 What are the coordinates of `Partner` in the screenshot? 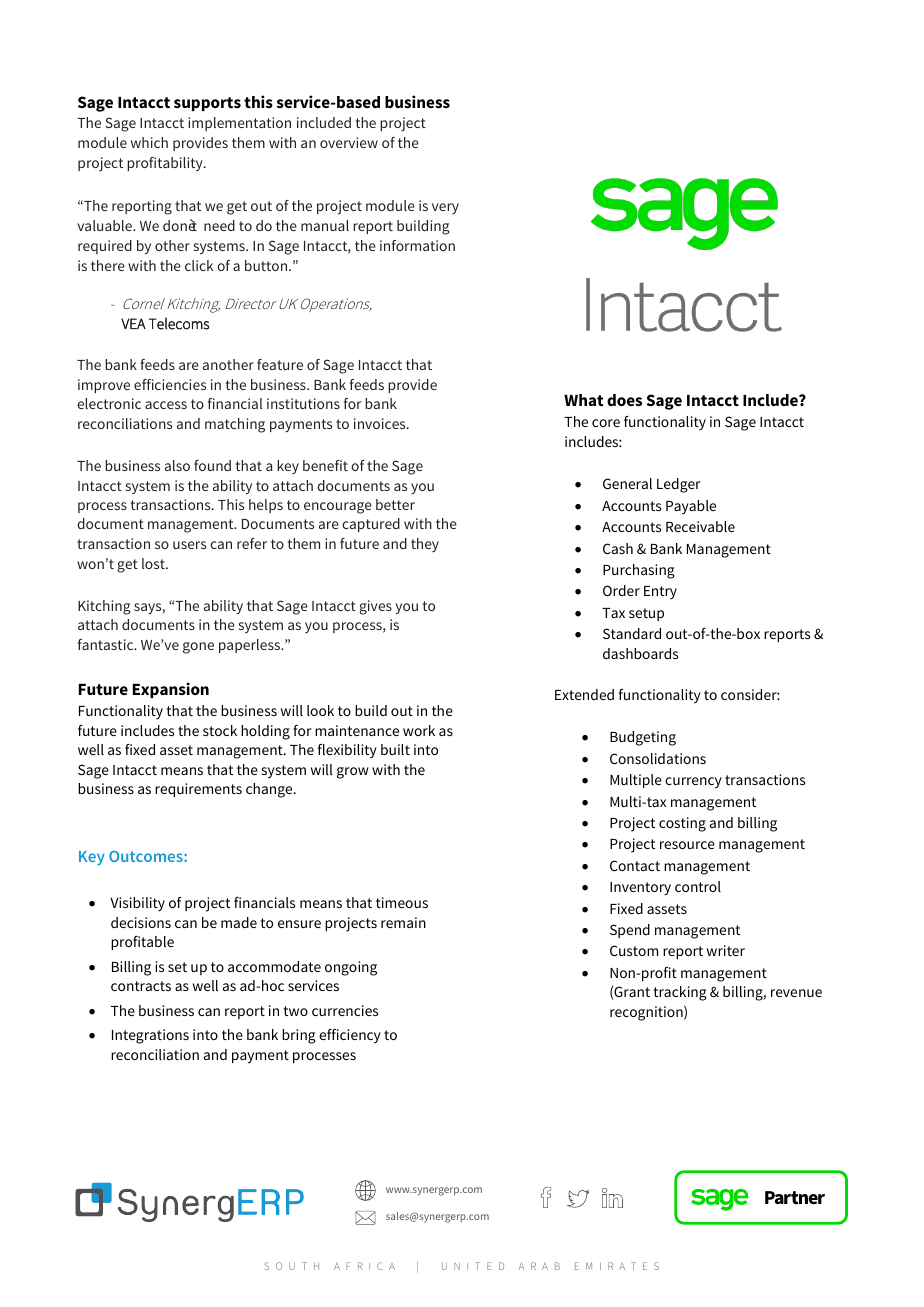 It's located at (795, 1198).
